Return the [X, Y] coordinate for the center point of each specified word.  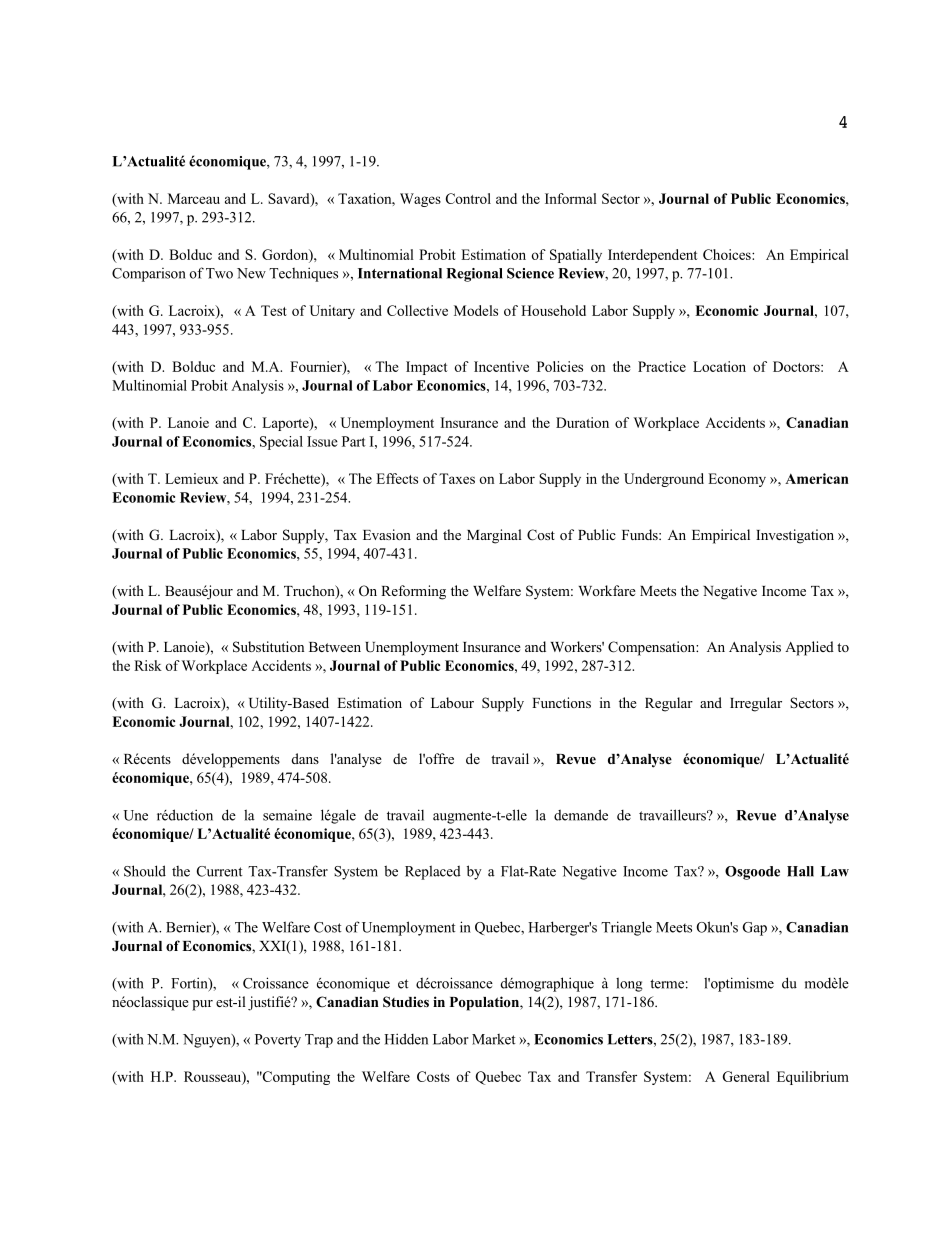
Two [219, 273]
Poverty [278, 1041]
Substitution [268, 647]
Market [494, 1039]
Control [468, 198]
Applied [809, 648]
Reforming [413, 592]
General [746, 1076]
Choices [728, 254]
